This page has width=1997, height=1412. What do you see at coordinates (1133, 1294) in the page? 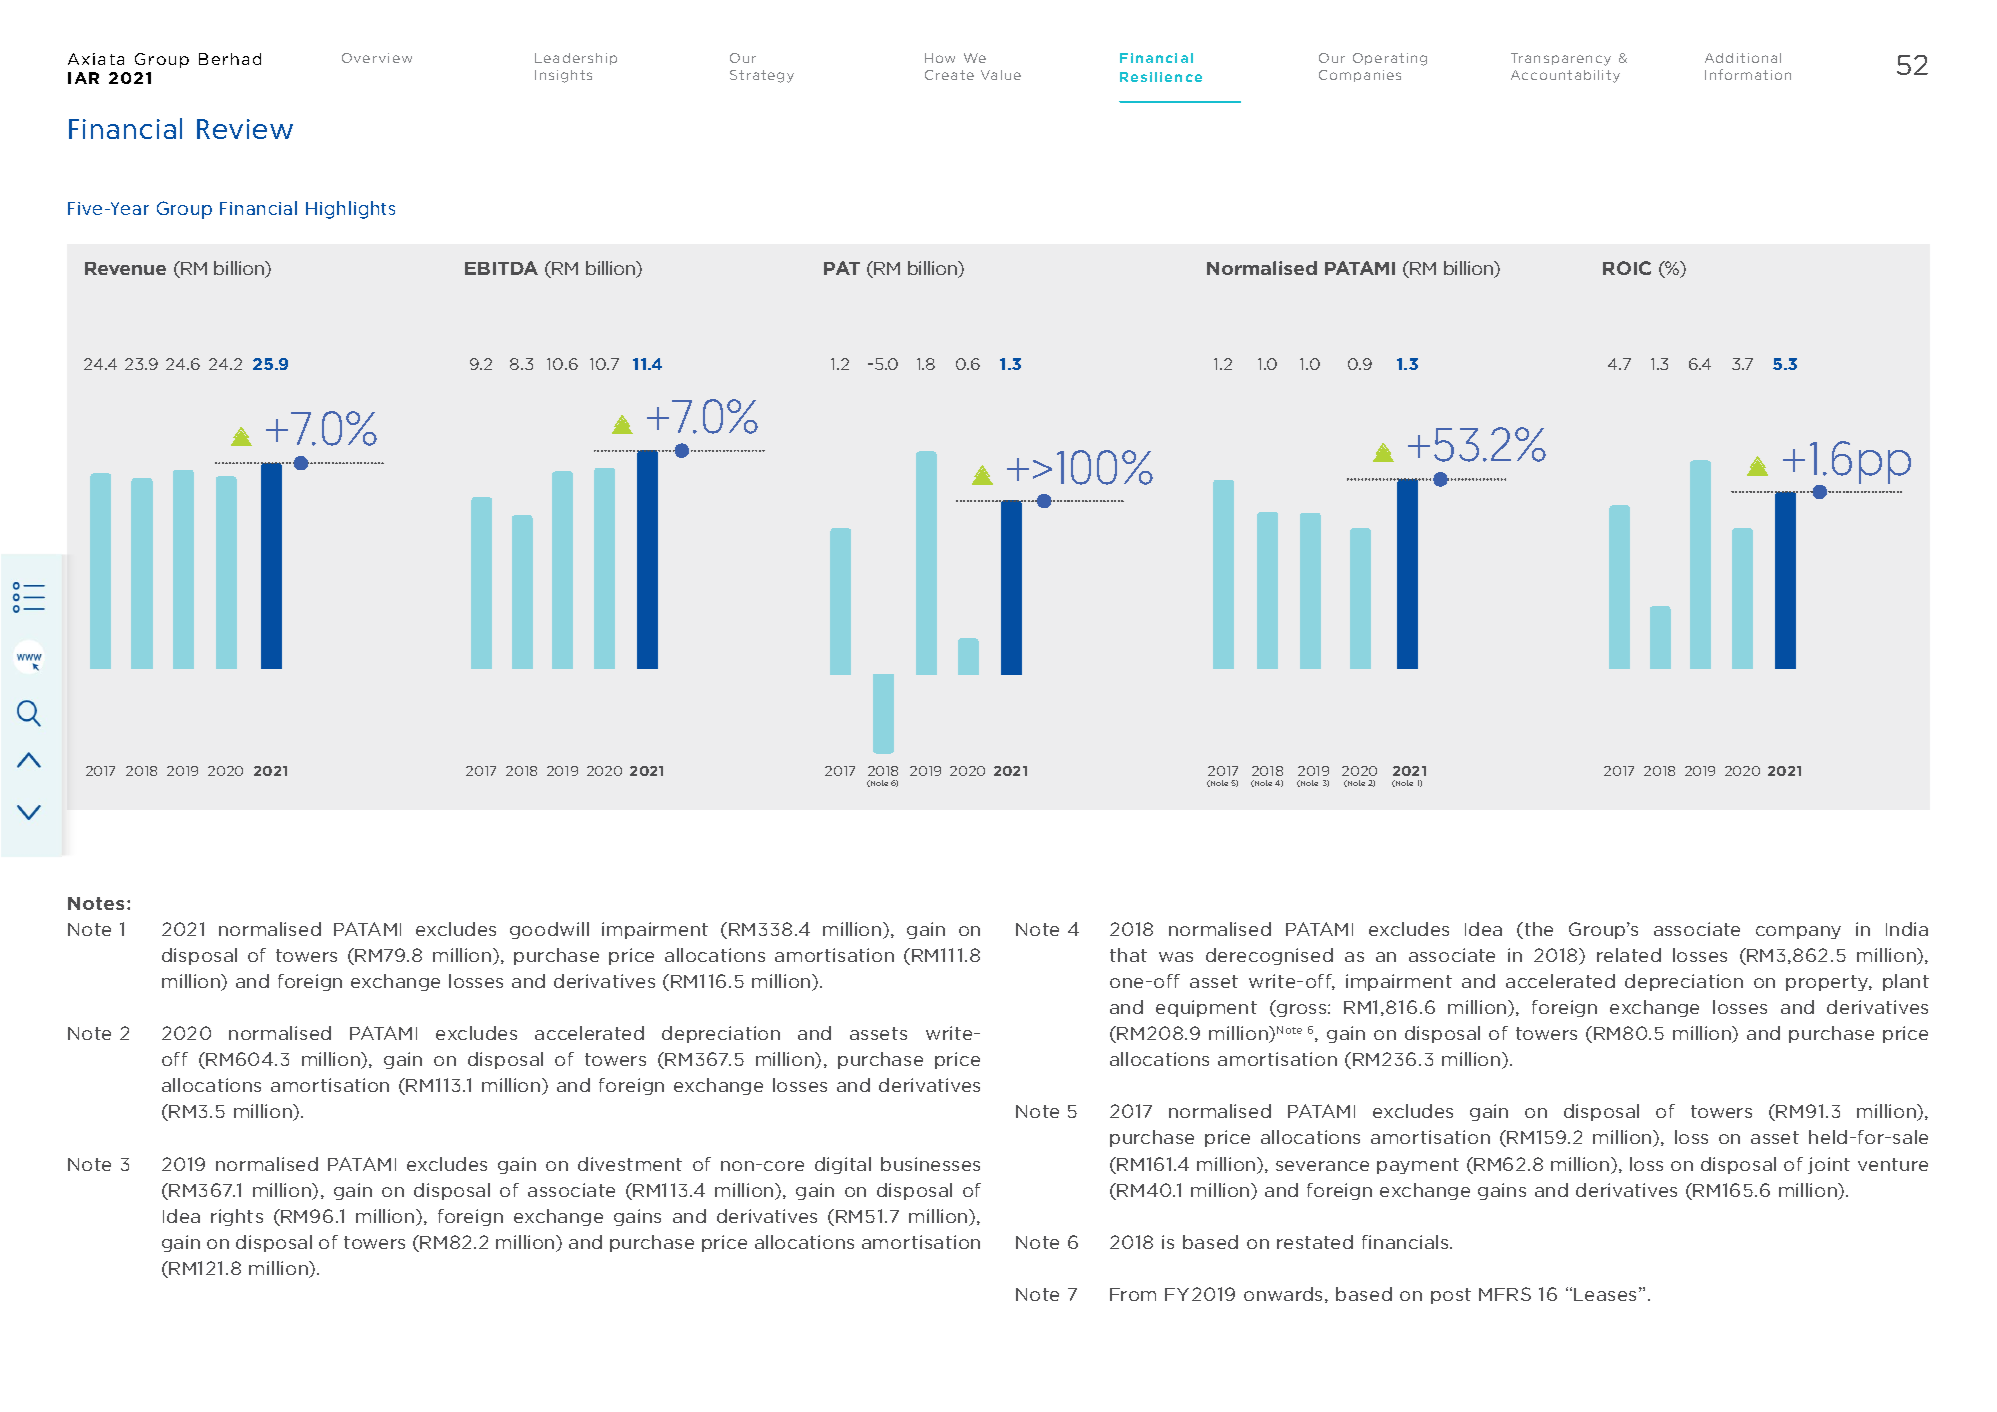
I see `From` at bounding box center [1133, 1294].
